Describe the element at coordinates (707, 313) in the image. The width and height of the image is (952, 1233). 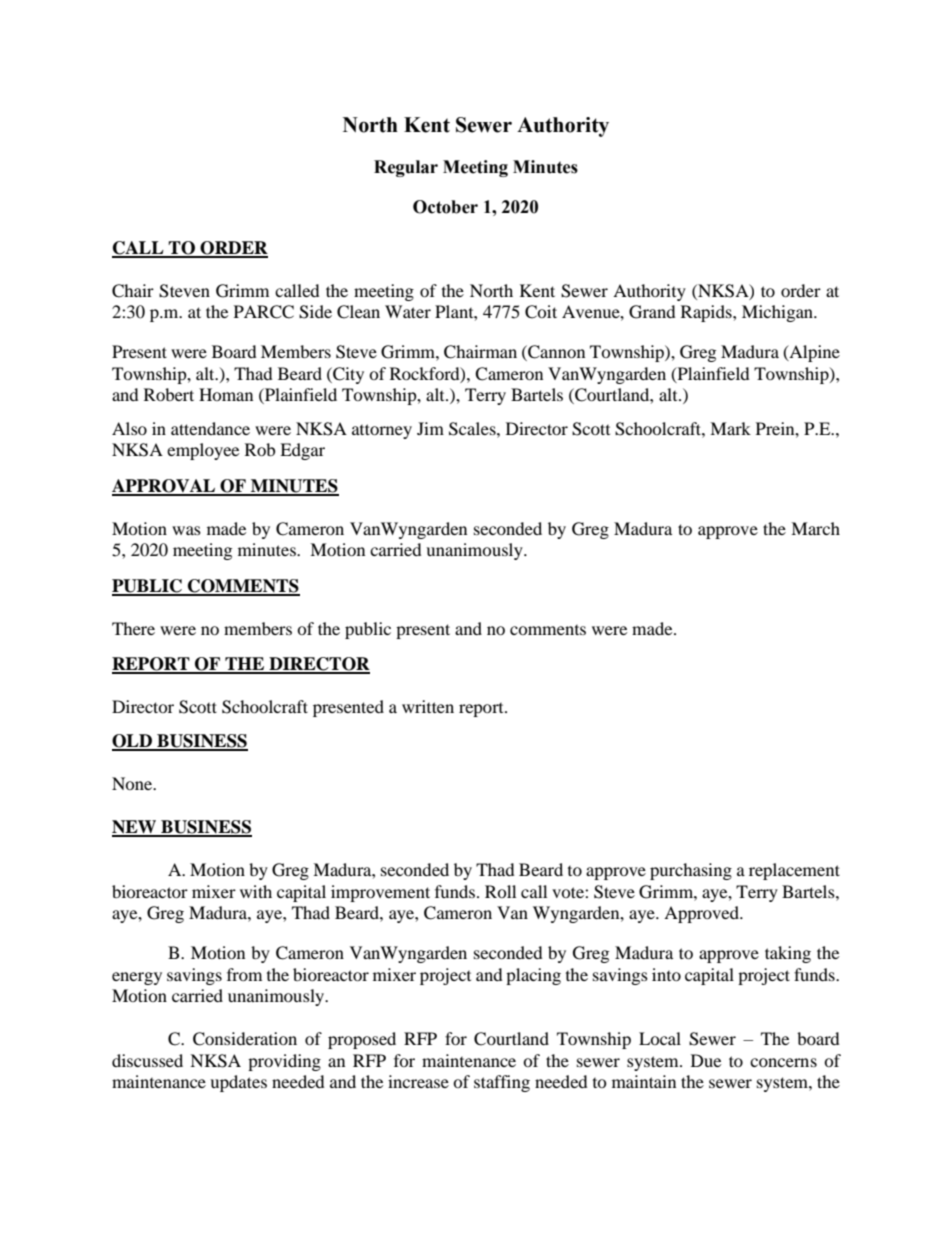
I see `Rapids` at that location.
